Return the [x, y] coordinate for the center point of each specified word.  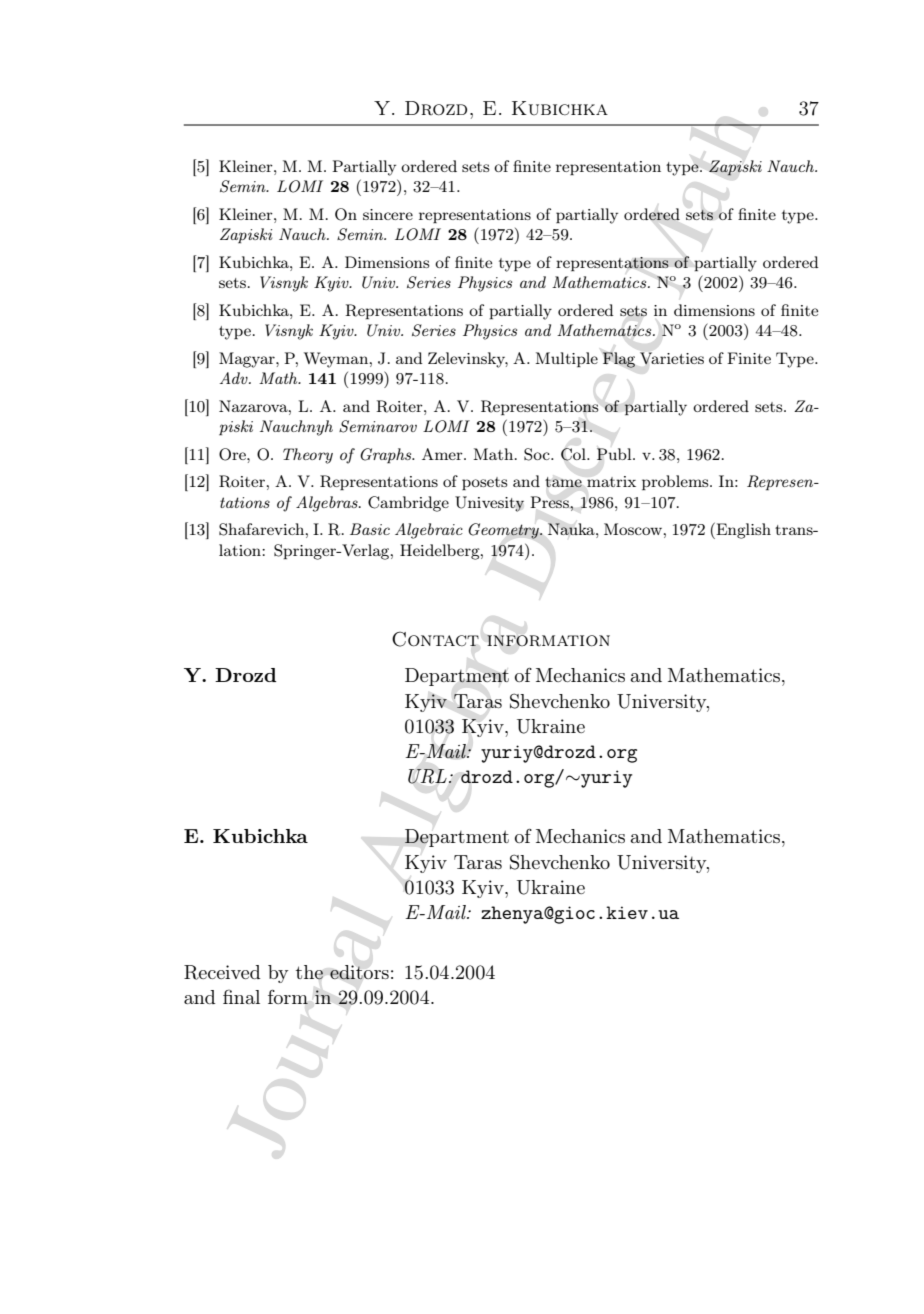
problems [676, 482]
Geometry [504, 531]
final [241, 996]
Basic [370, 529]
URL [427, 776]
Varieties [672, 358]
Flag [618, 360]
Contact [435, 639]
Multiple [566, 359]
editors [359, 972]
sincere [388, 214]
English [742, 530]
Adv [235, 378]
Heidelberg [441, 552]
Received [222, 972]
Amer [443, 454]
